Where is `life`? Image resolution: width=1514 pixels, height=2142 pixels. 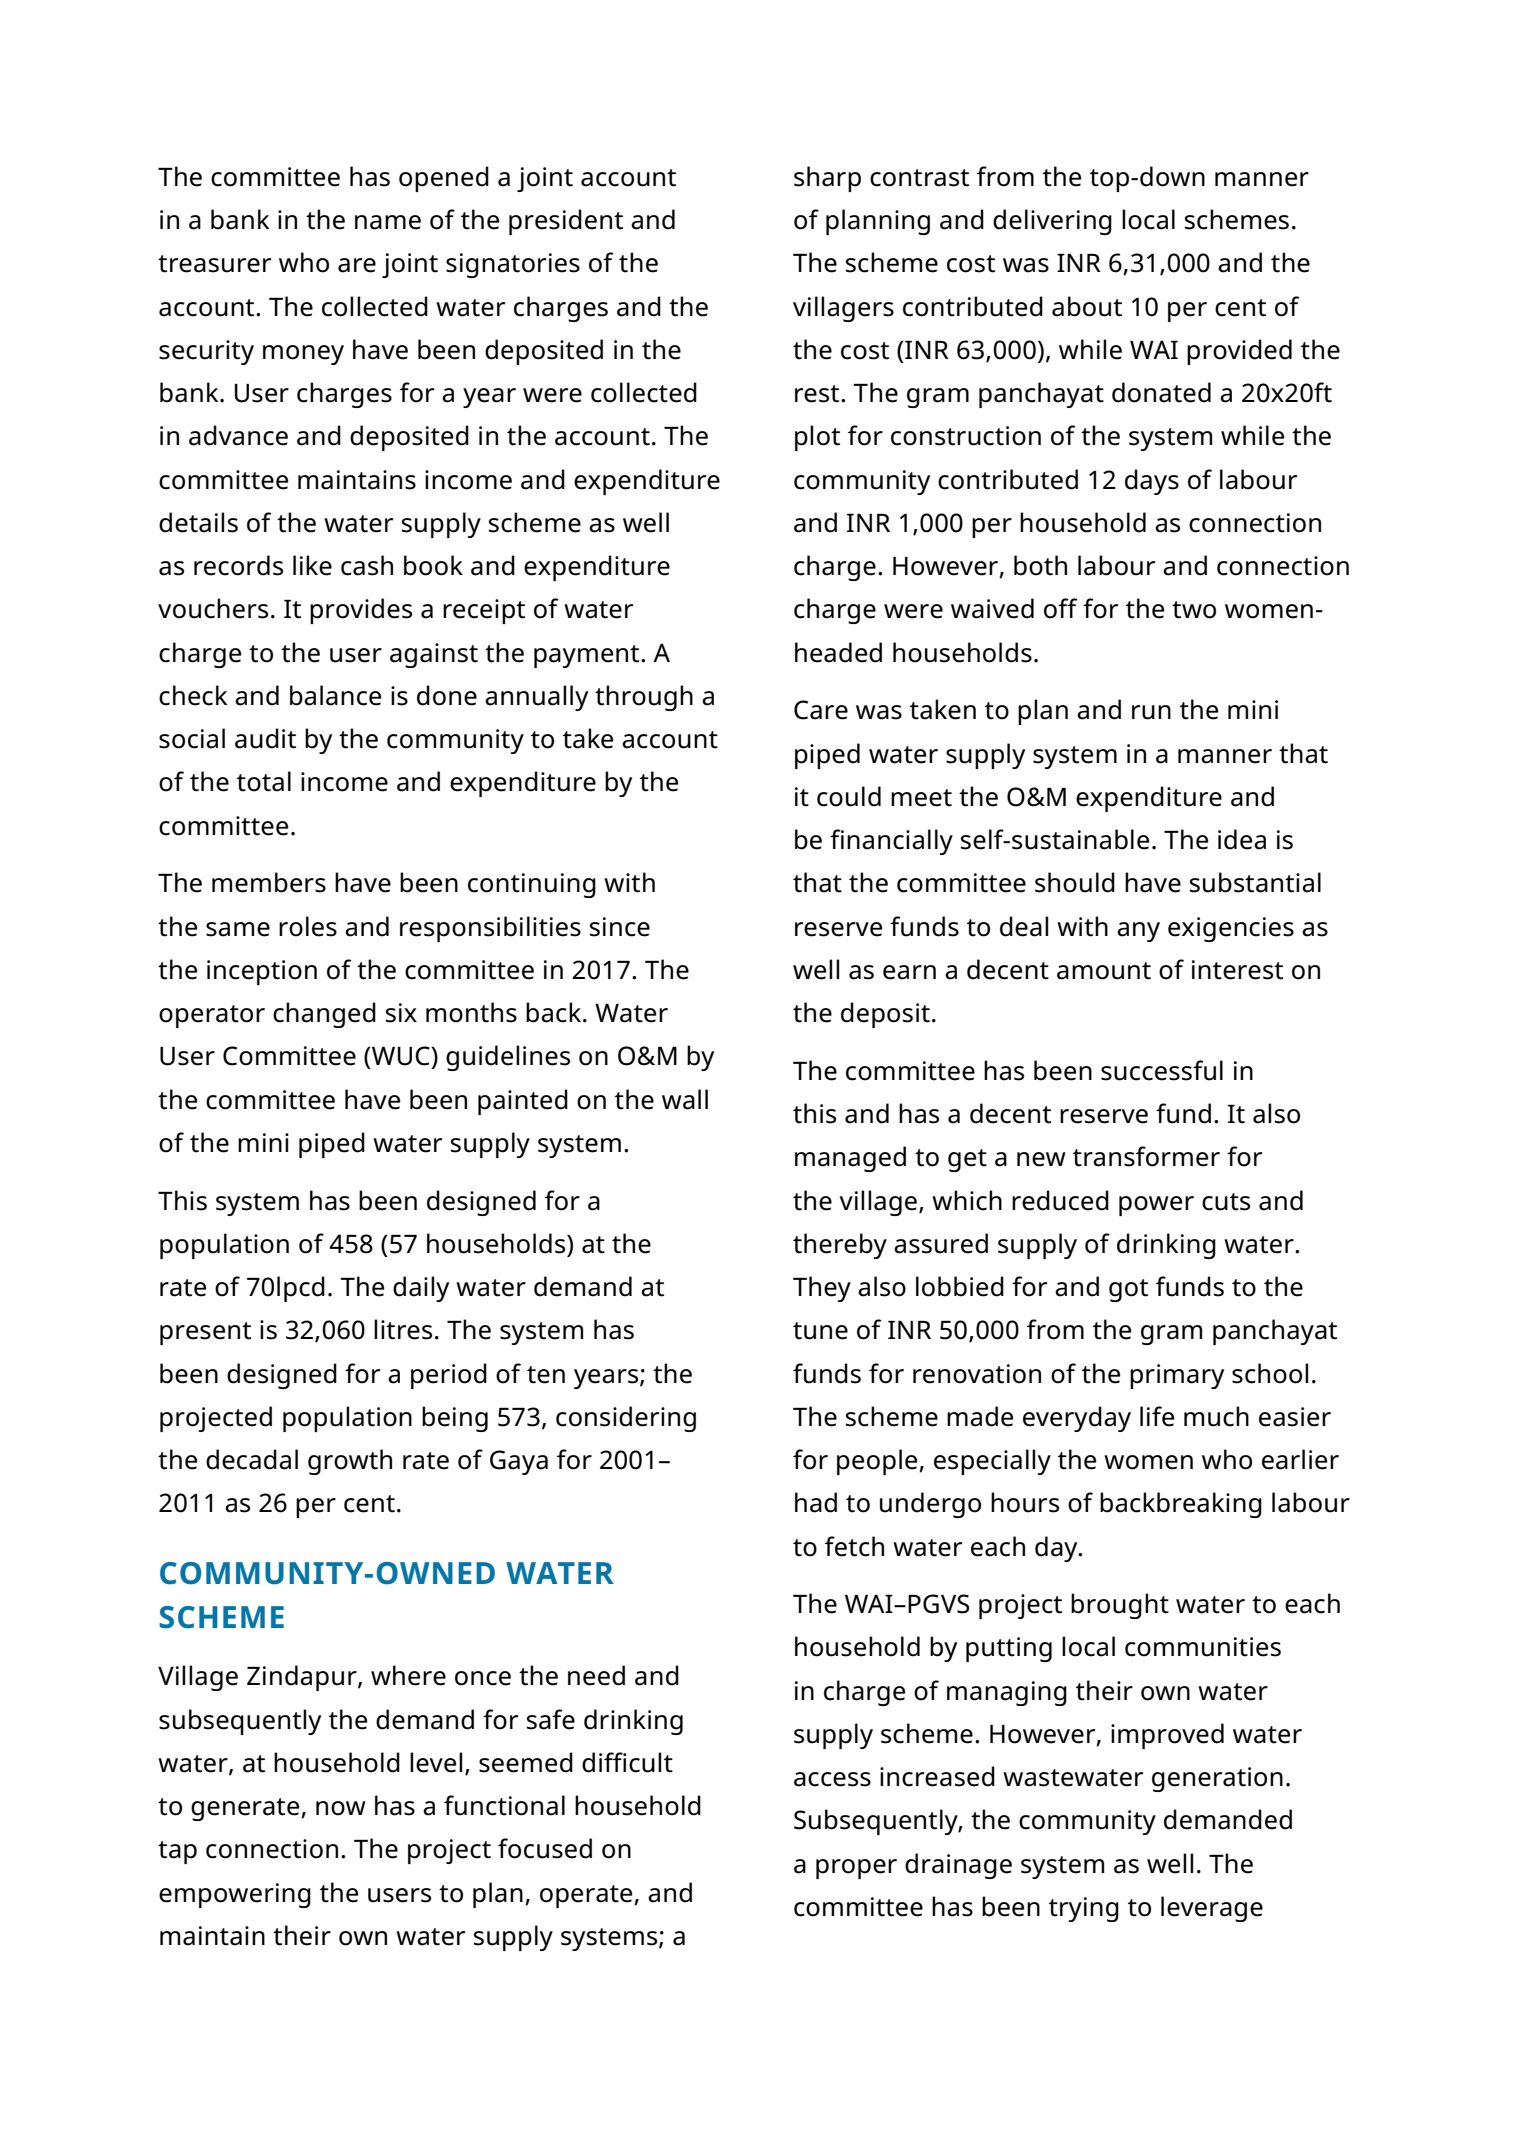
life is located at coordinates (1157, 1416).
